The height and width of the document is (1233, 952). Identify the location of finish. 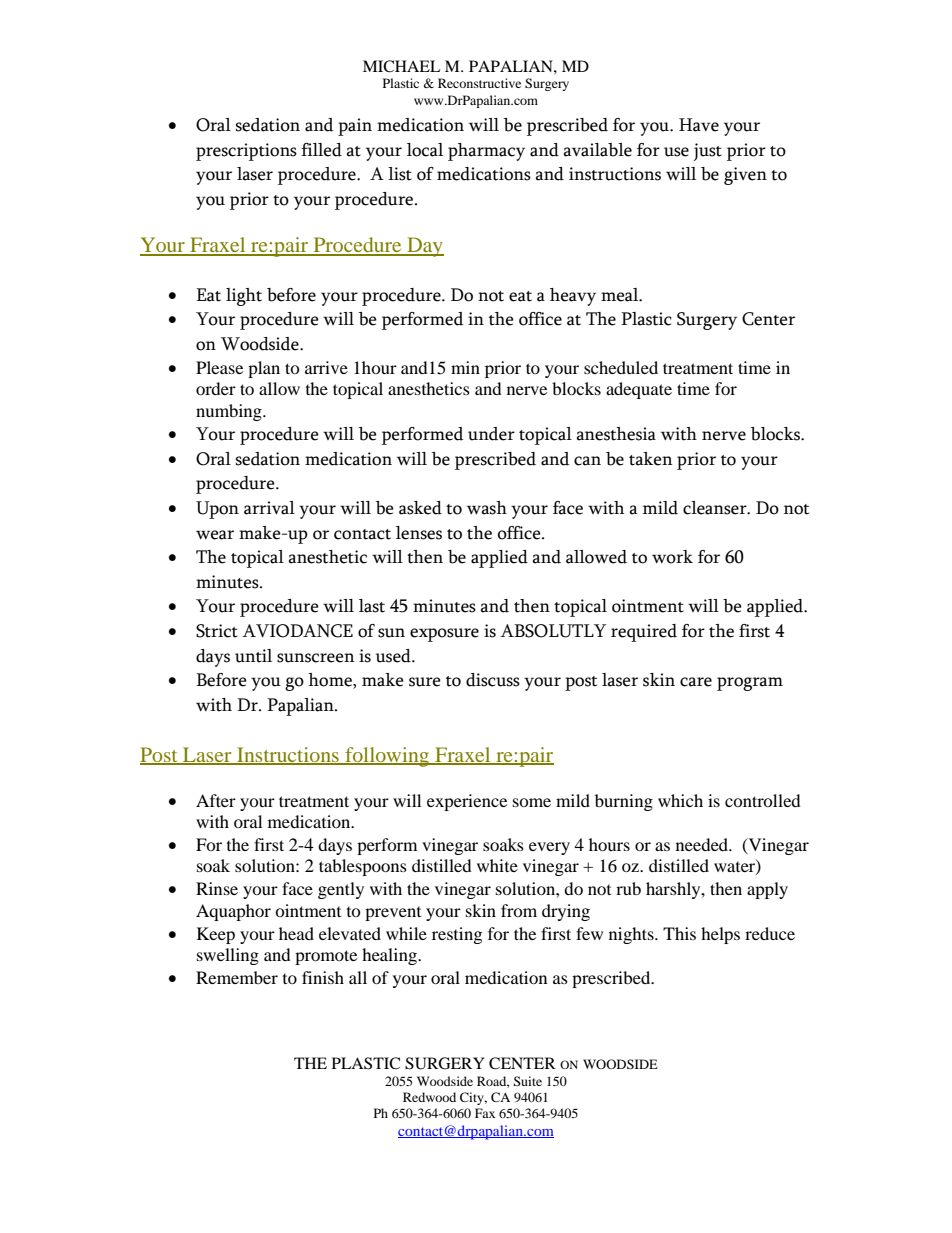
(323, 977).
